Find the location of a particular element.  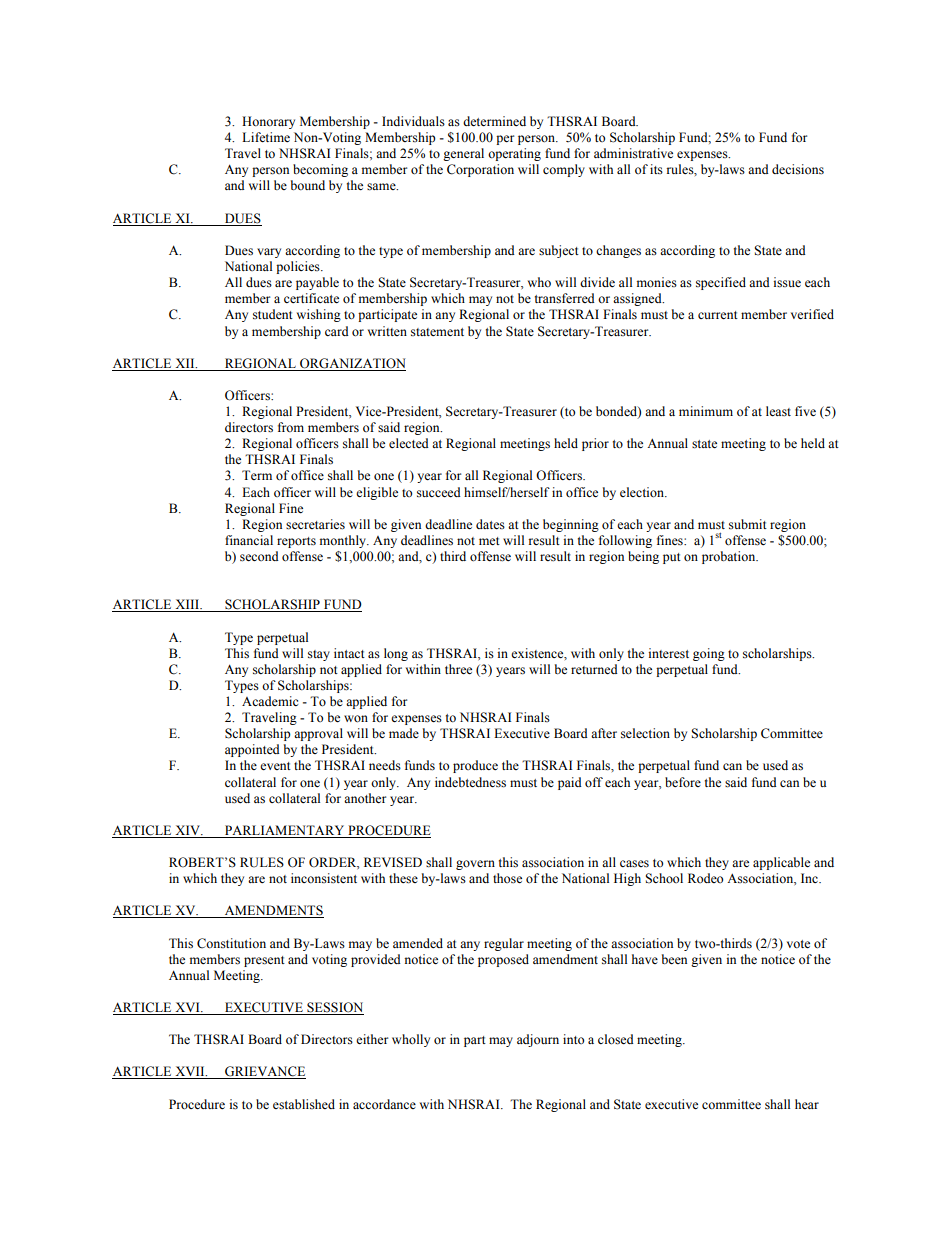

minimum is located at coordinates (706, 411).
